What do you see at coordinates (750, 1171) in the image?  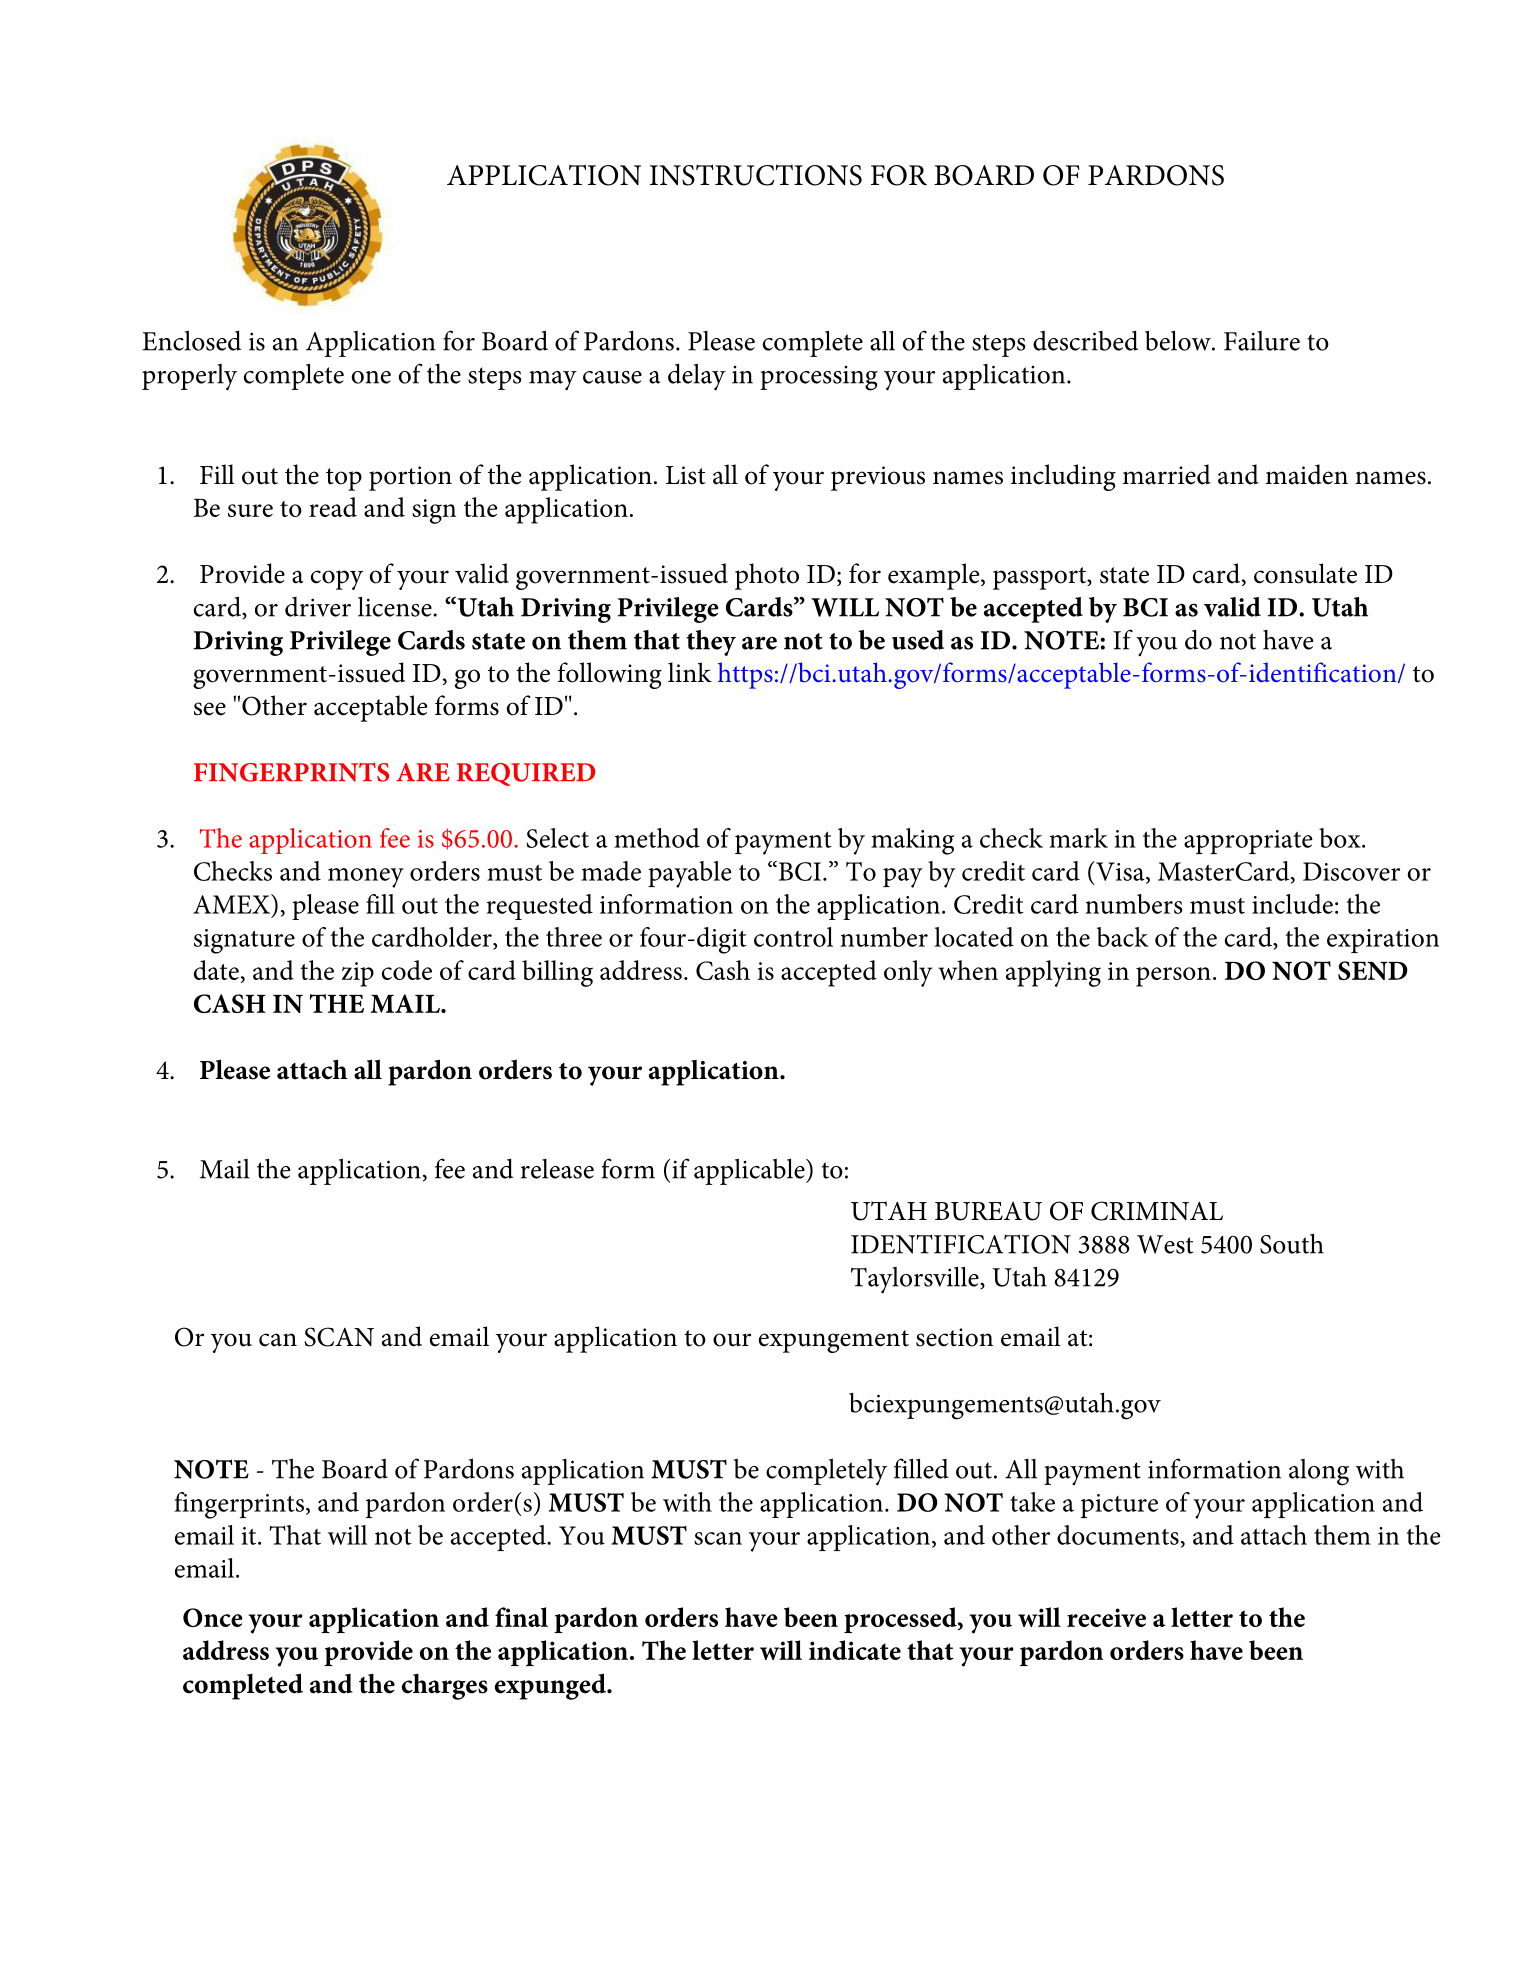 I see `applicable` at bounding box center [750, 1171].
